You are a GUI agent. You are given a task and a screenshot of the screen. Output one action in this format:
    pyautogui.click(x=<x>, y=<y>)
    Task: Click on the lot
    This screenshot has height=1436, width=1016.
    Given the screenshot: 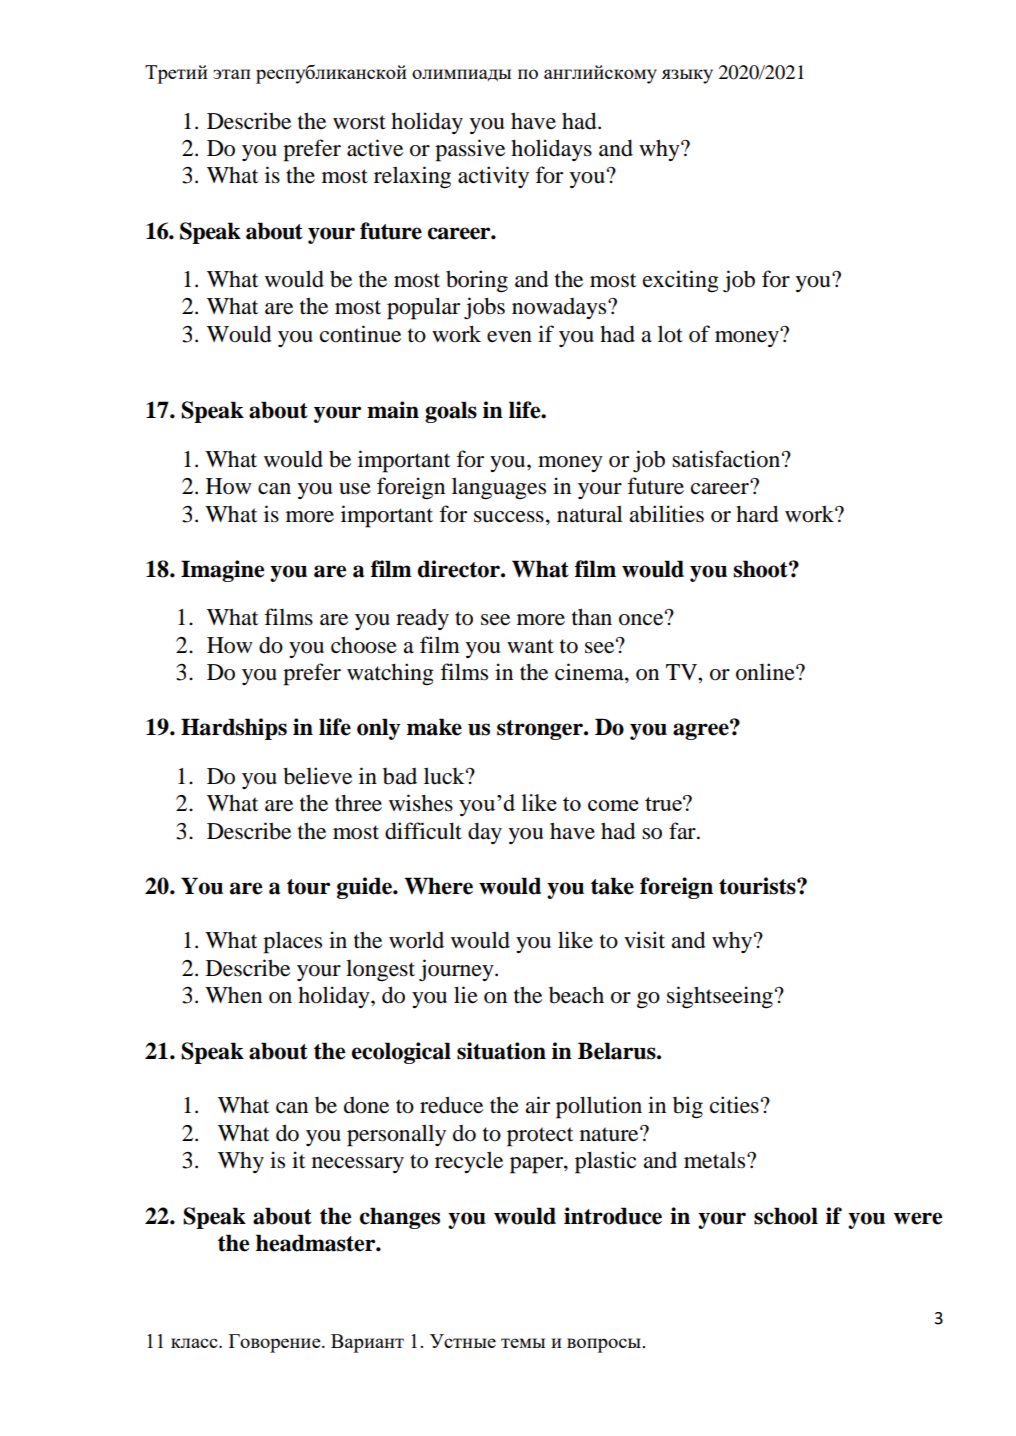 What is the action you would take?
    pyautogui.click(x=670, y=334)
